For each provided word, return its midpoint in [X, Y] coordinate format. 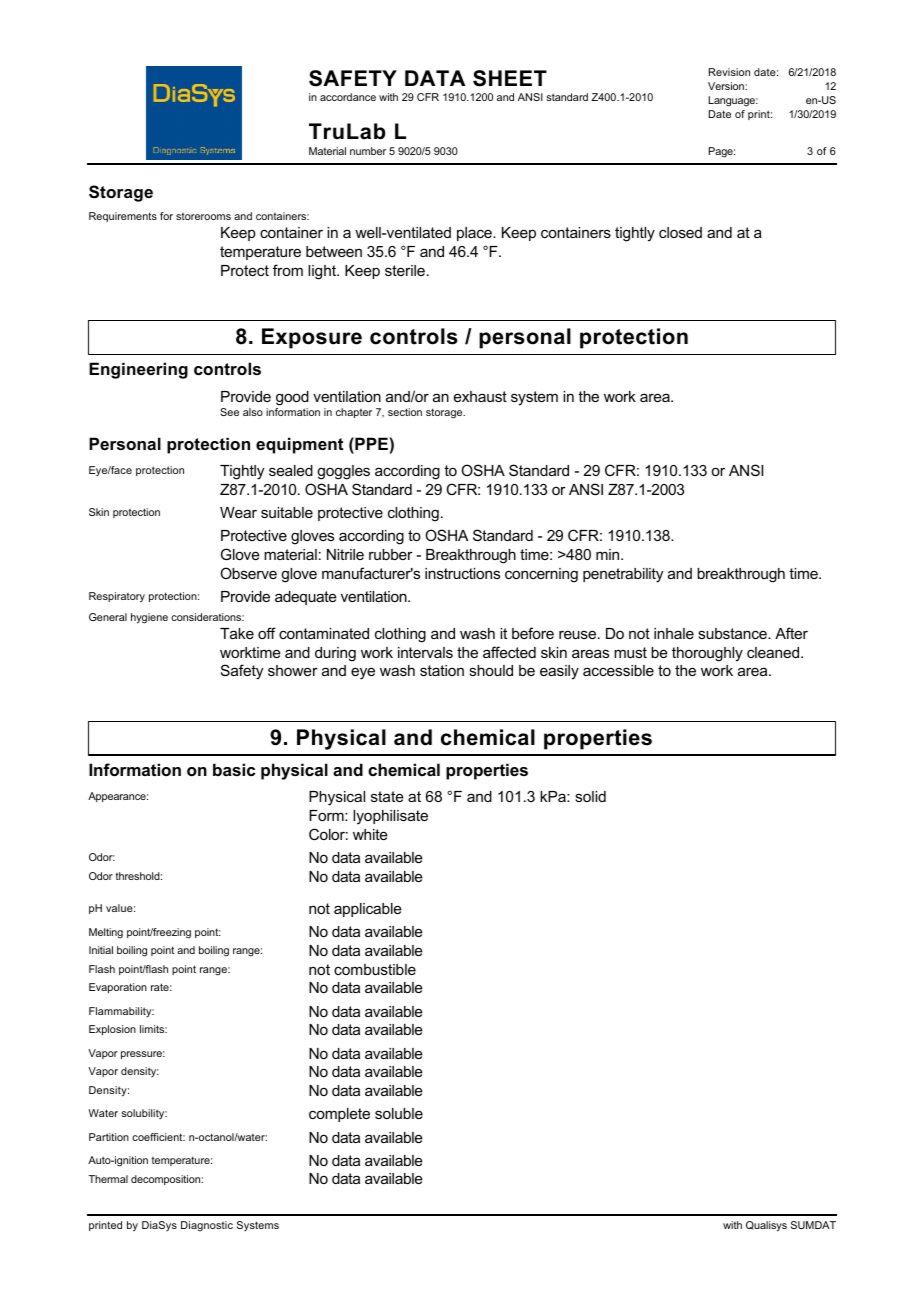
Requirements [123, 217]
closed [680, 232]
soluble [399, 1113]
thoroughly [707, 654]
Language [733, 101]
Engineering [138, 370]
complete [339, 1115]
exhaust [480, 396]
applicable [368, 910]
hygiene [149, 618]
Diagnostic [207, 1226]
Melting [106, 933]
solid [590, 796]
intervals [425, 652]
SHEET [510, 78]
